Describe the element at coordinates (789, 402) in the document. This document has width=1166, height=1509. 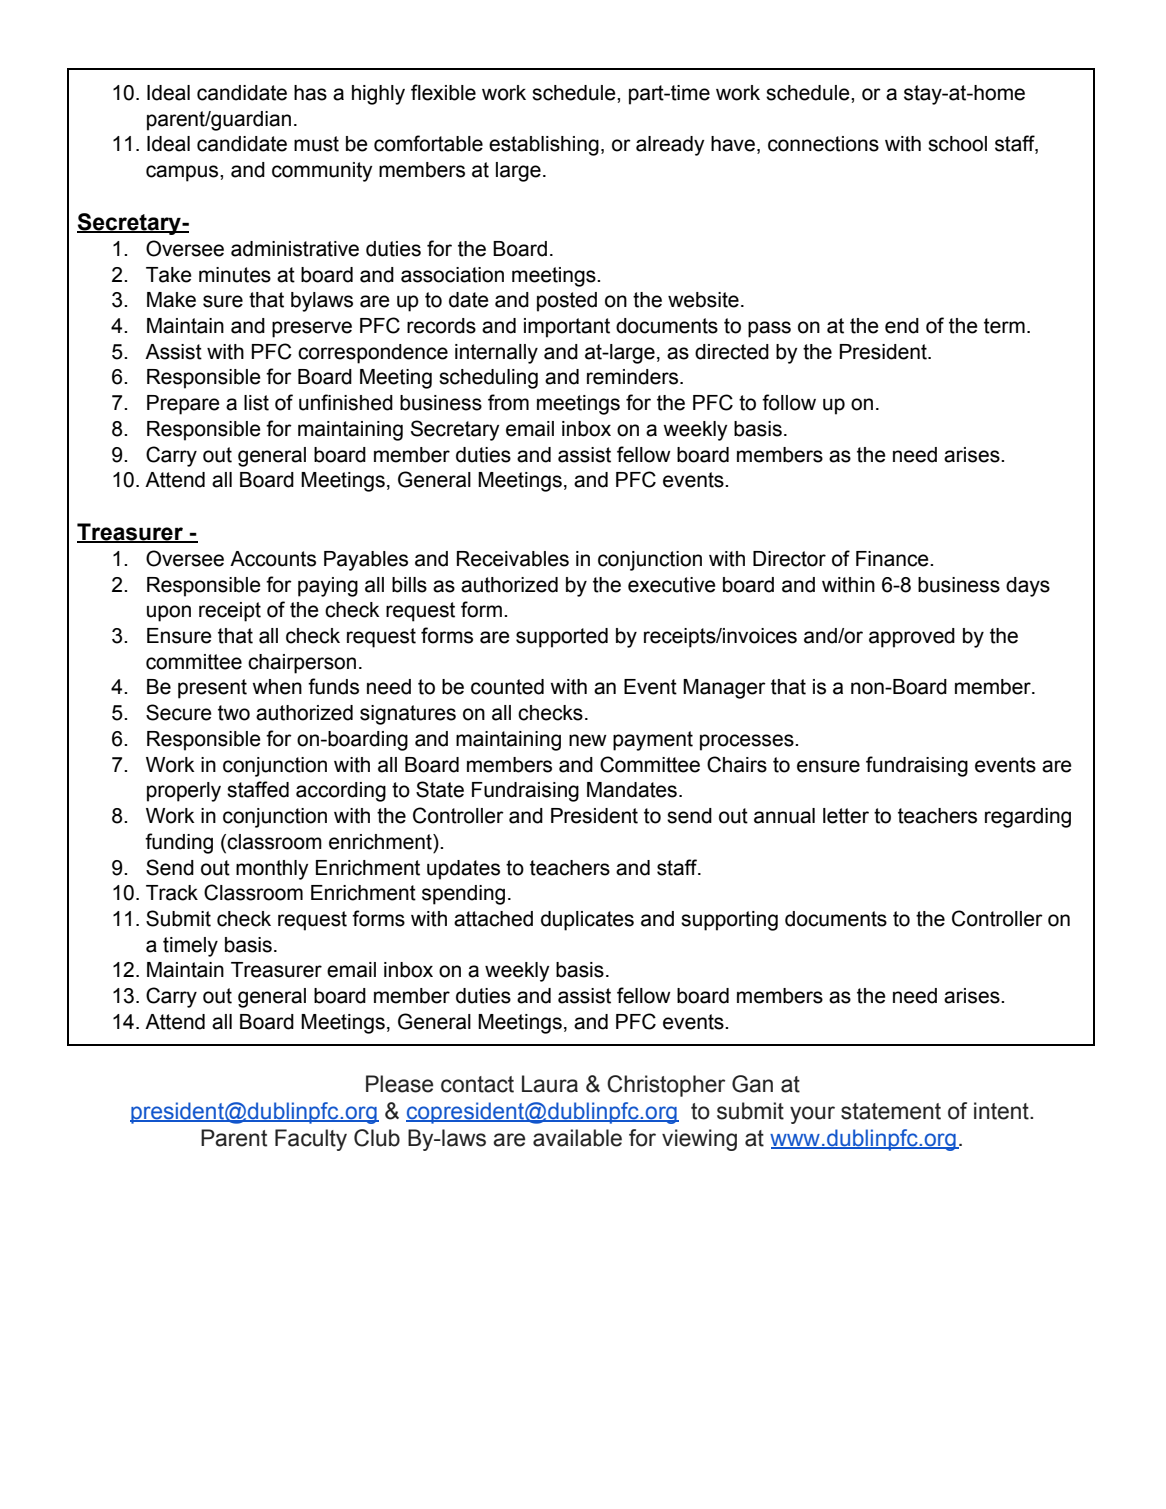
I see `follow` at that location.
